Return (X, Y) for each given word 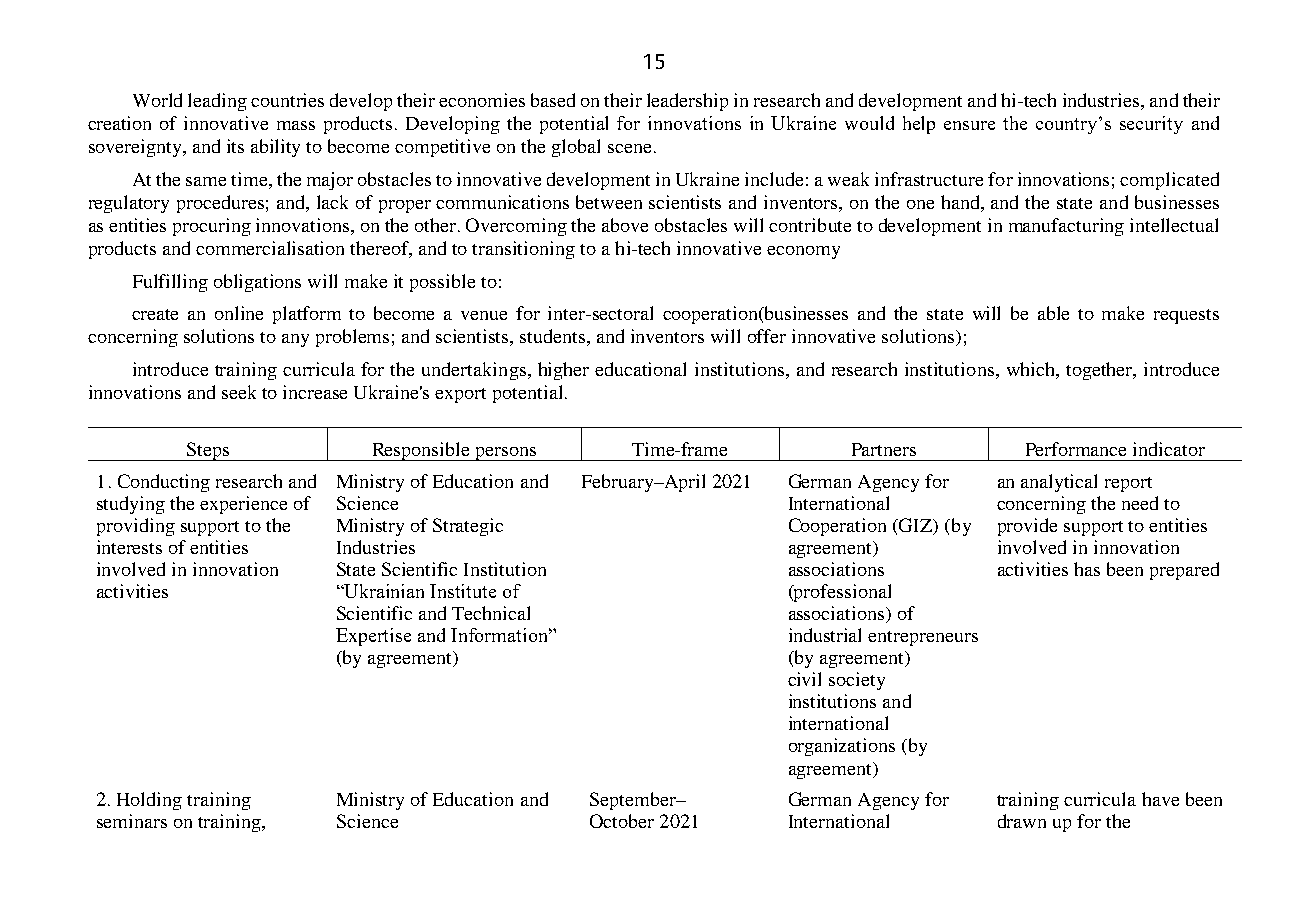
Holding (149, 801)
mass (296, 125)
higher (563, 371)
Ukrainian (383, 591)
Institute (463, 591)
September (634, 801)
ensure (969, 125)
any (295, 340)
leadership (687, 102)
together (1100, 371)
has (1087, 569)
